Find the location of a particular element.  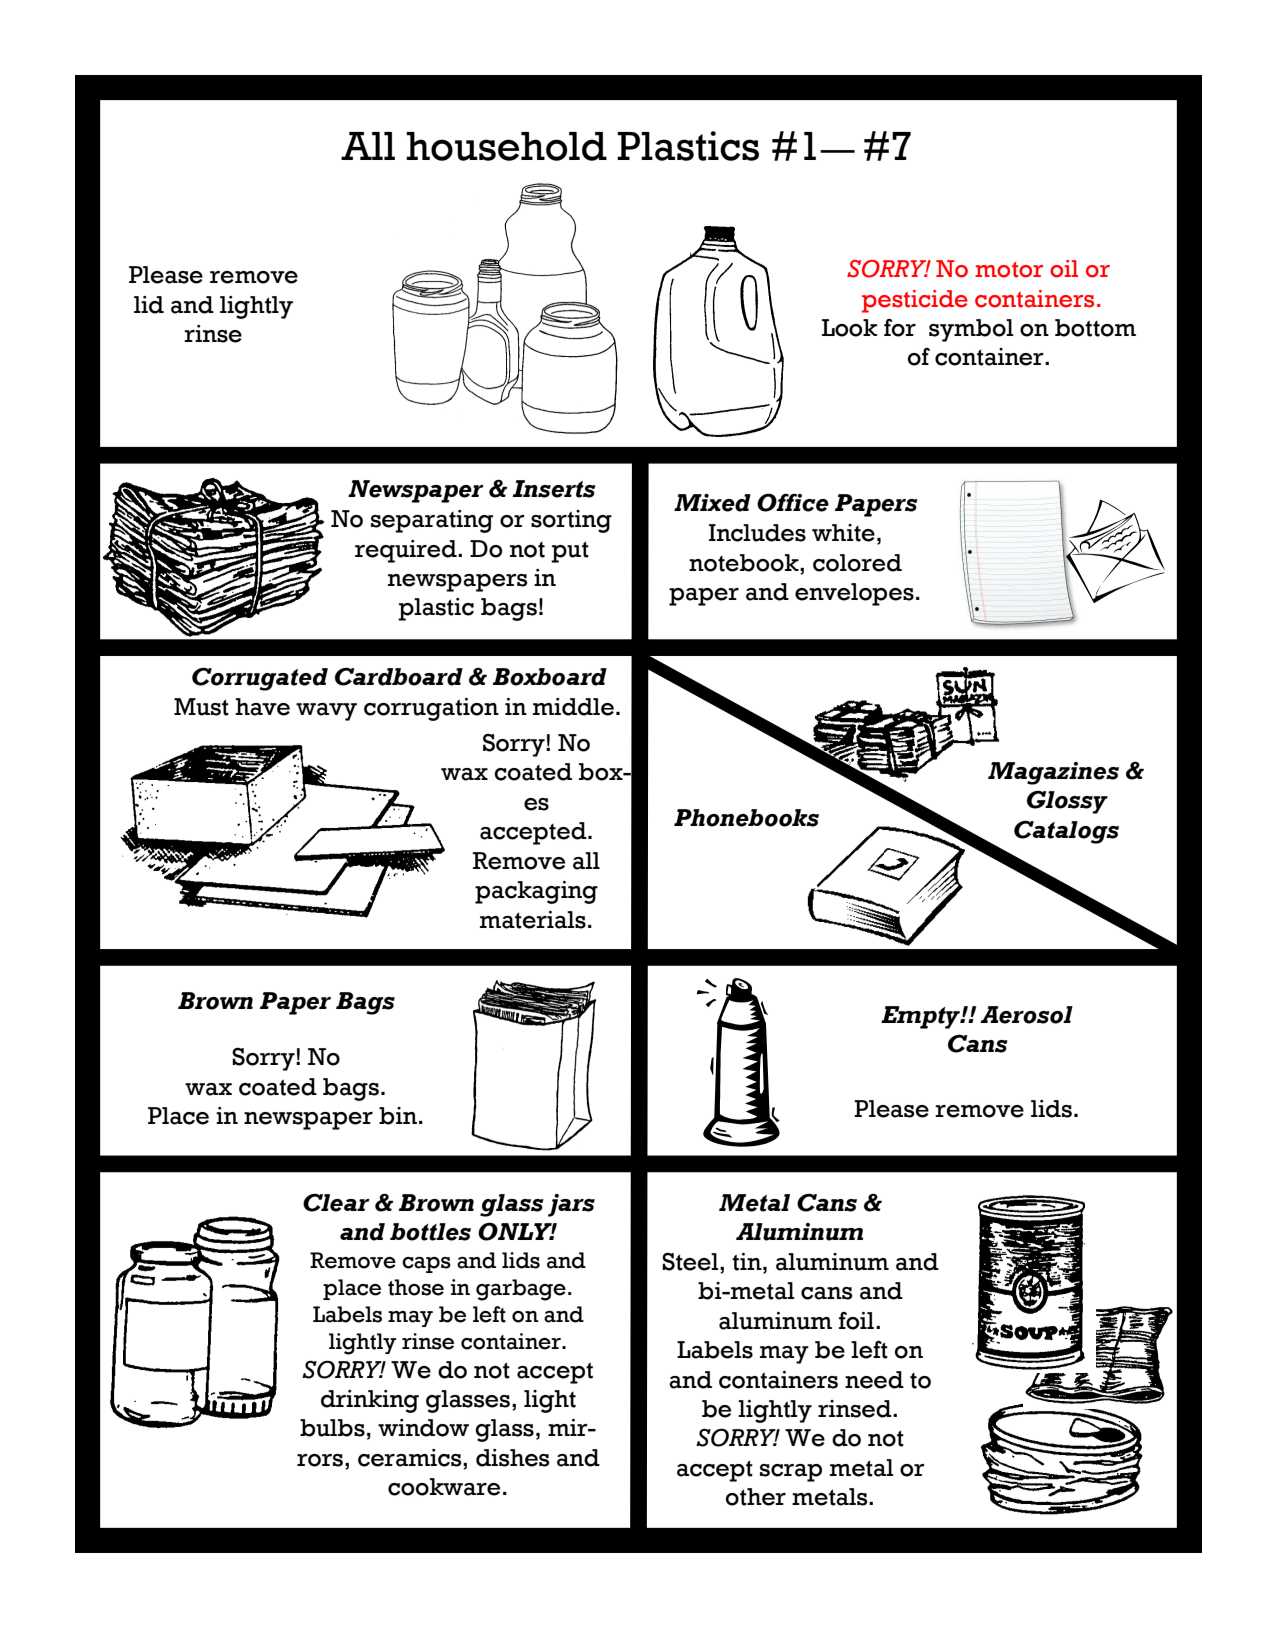

materials is located at coordinates (533, 920).
